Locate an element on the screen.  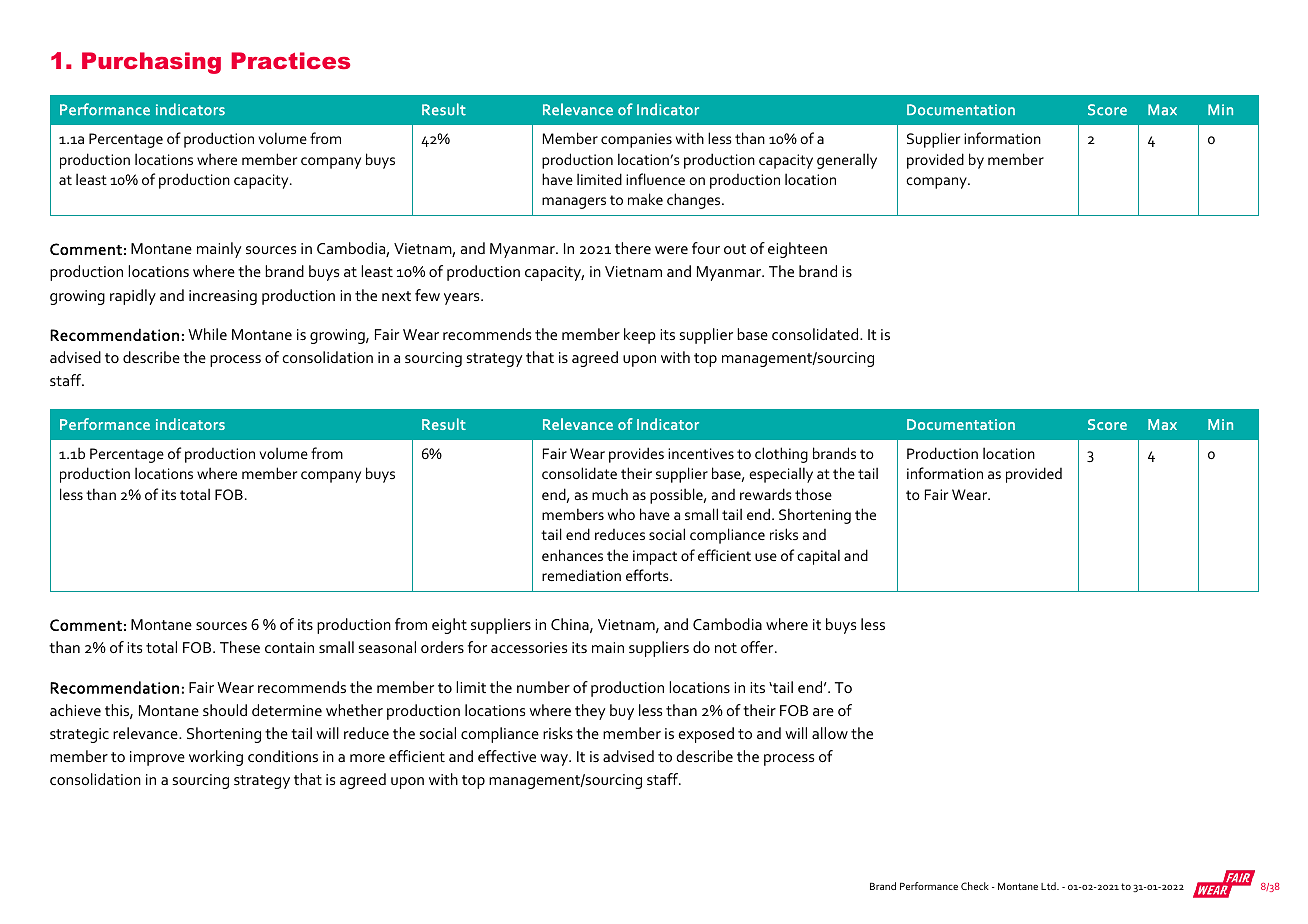
These is located at coordinates (240, 647).
